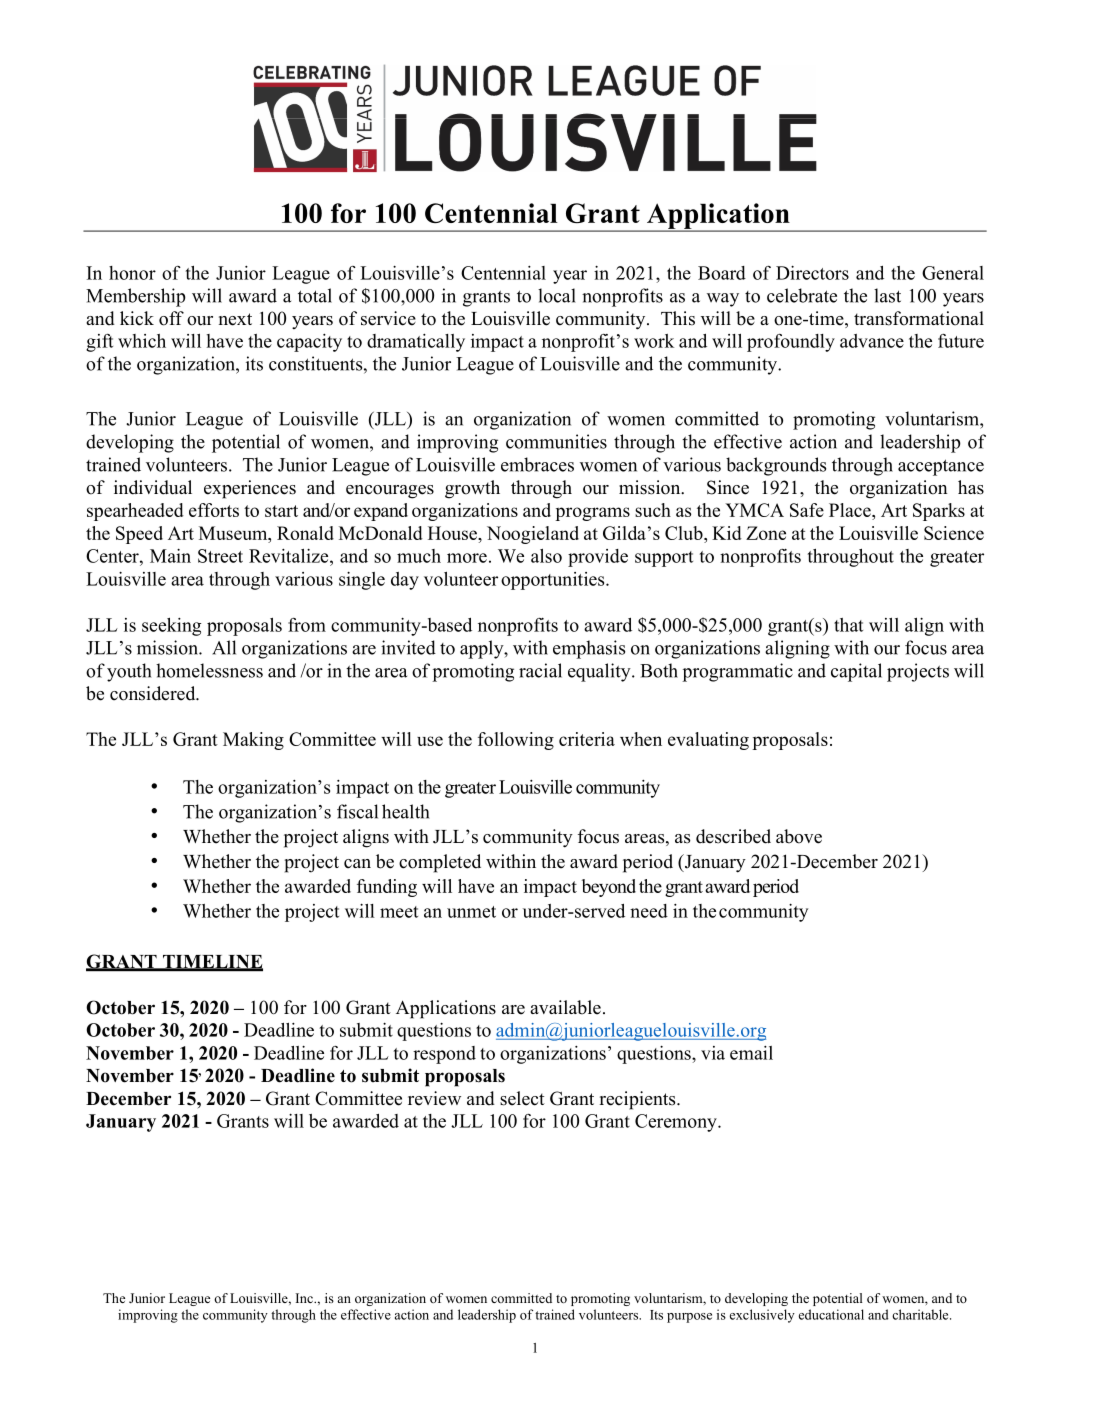 The image size is (1097, 1420). I want to click on above, so click(799, 836).
